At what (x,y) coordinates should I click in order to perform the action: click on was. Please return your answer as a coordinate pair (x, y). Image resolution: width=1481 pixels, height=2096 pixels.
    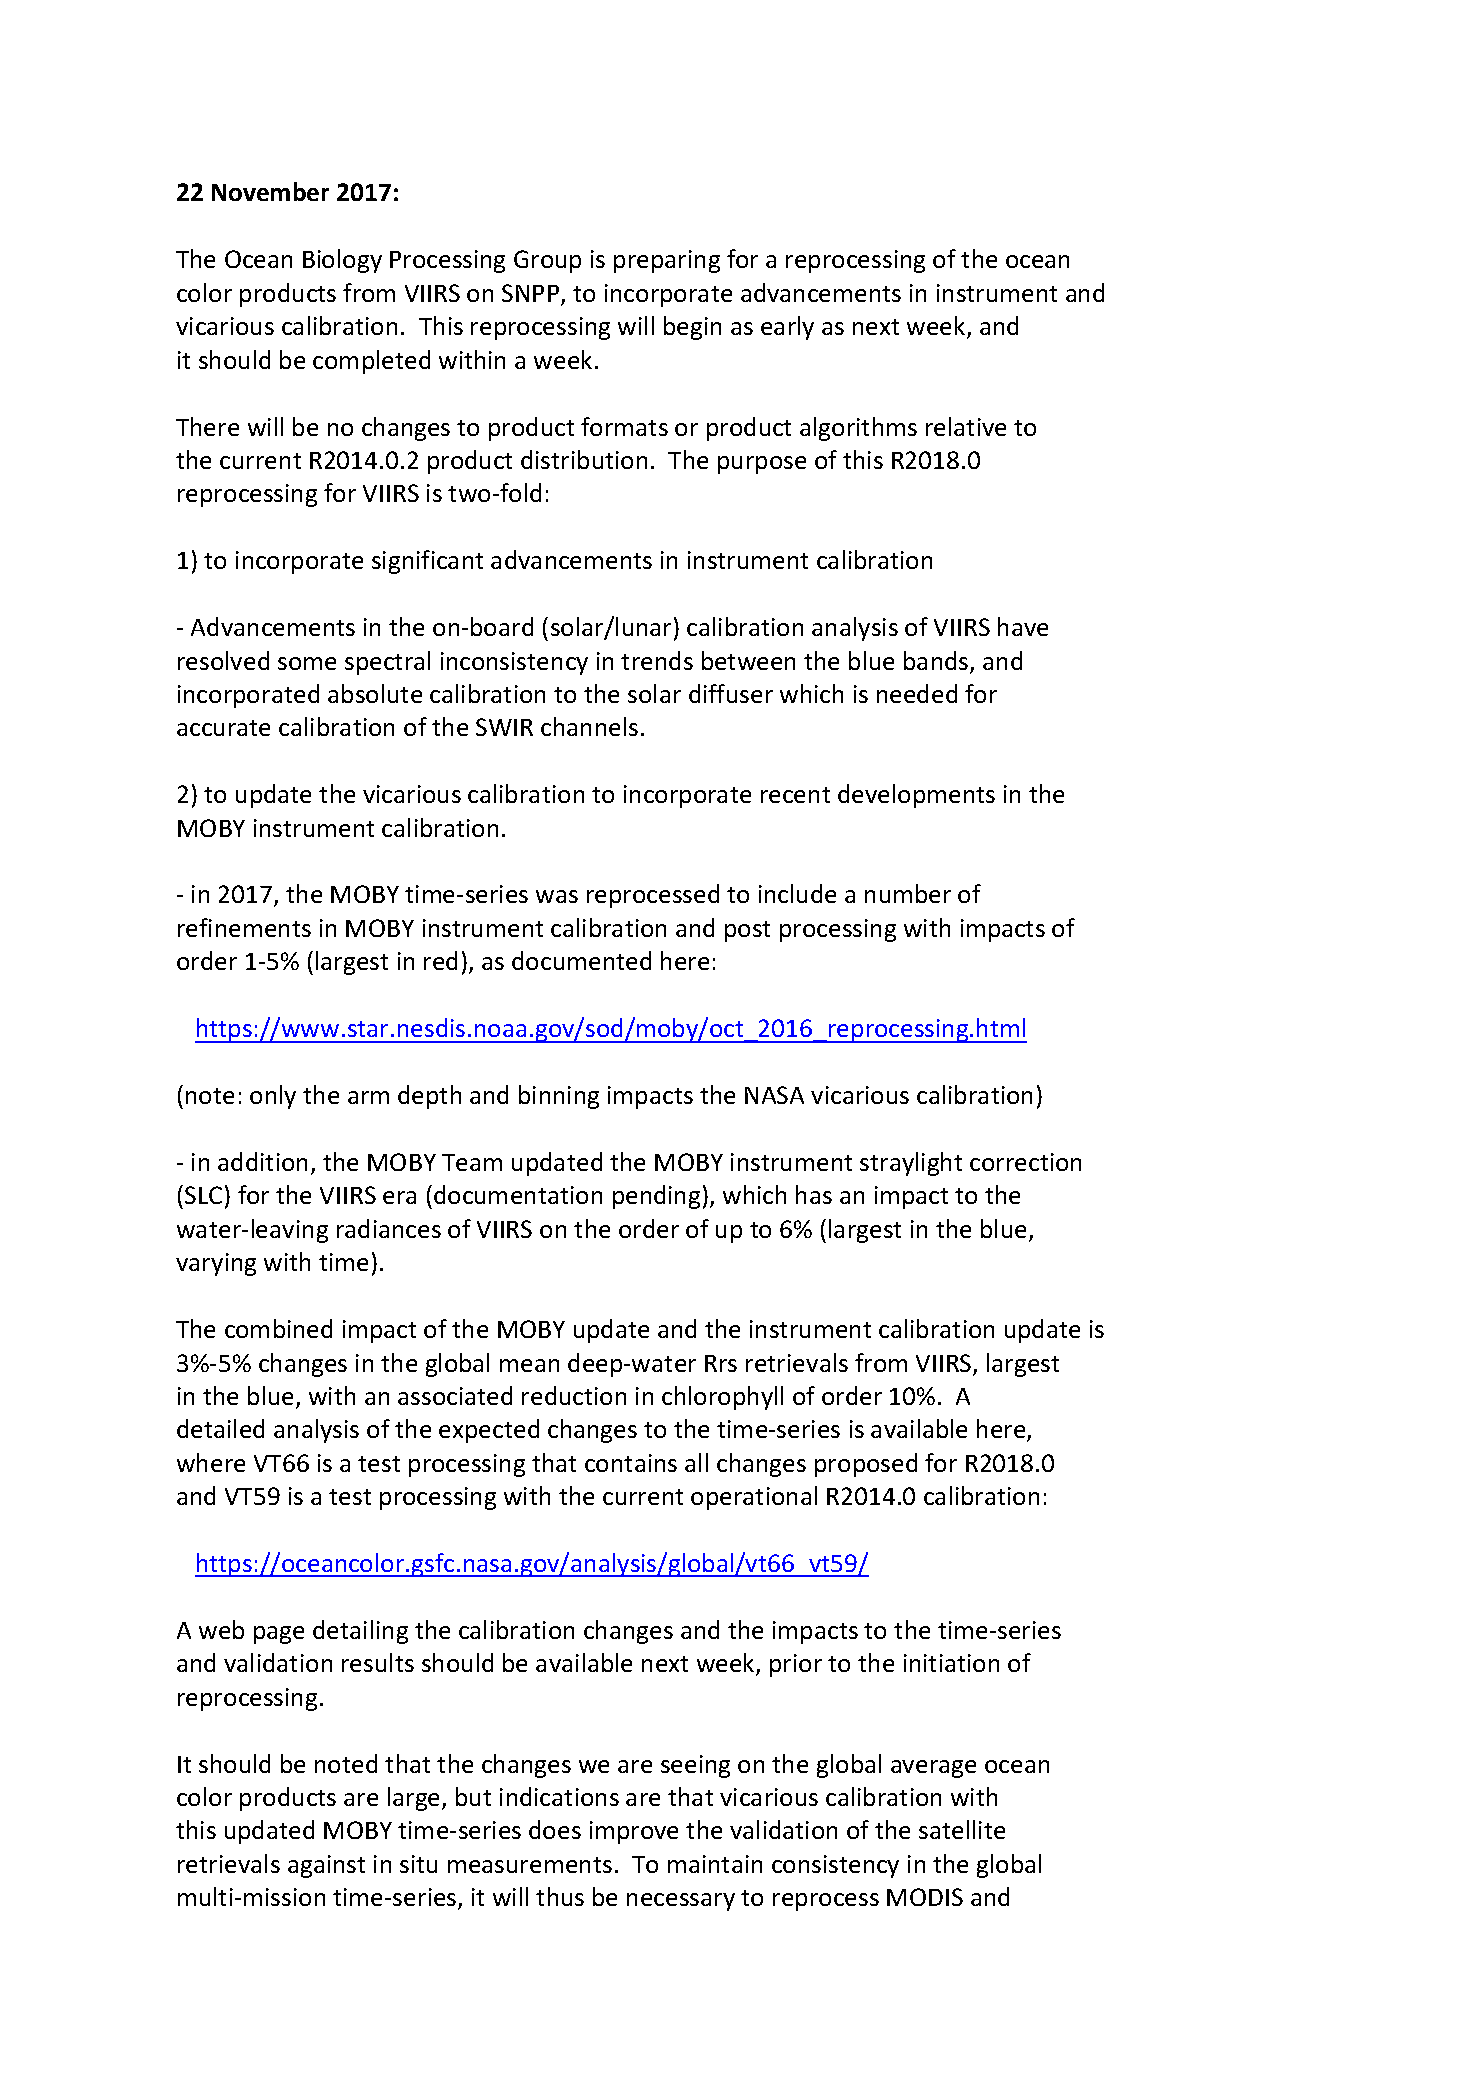
    Looking at the image, I should click on (557, 896).
